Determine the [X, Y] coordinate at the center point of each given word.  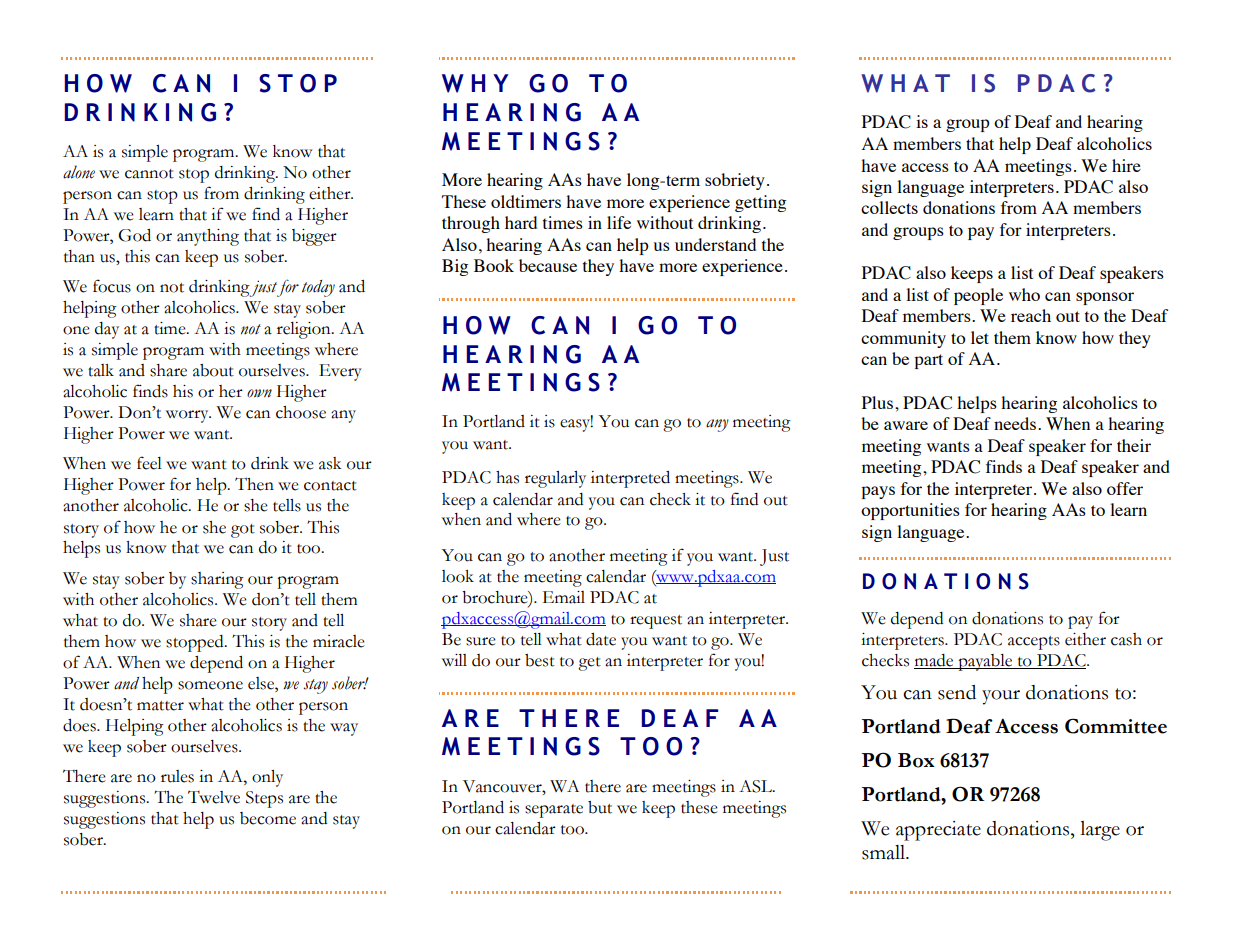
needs [1016, 423]
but [600, 807]
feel [149, 463]
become [268, 818]
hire [1126, 165]
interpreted [630, 479]
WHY [475, 83]
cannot [149, 174]
